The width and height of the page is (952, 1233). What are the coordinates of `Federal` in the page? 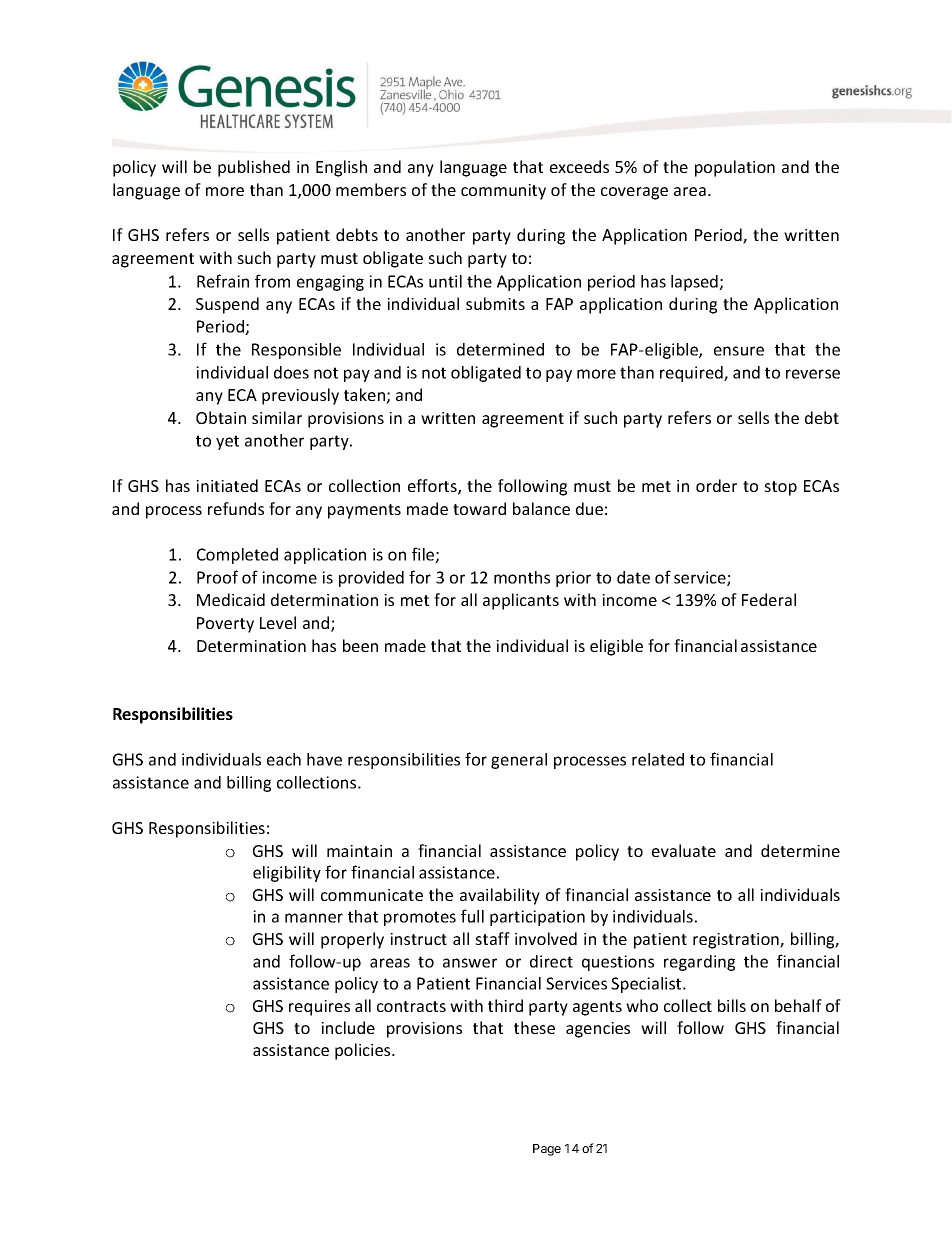 It's located at (769, 599).
